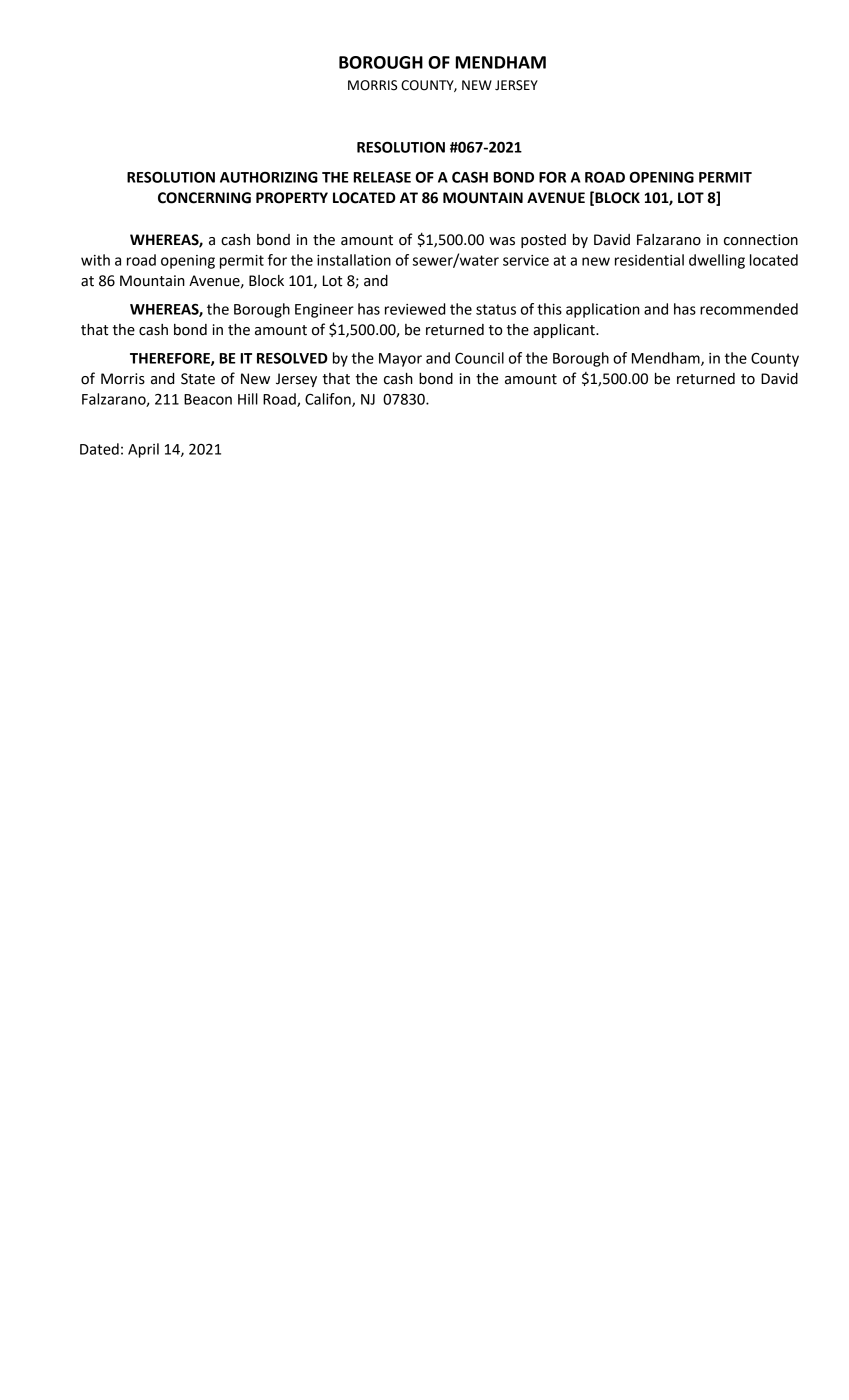  Describe the element at coordinates (415, 309) in the document. I see `reviewed` at that location.
